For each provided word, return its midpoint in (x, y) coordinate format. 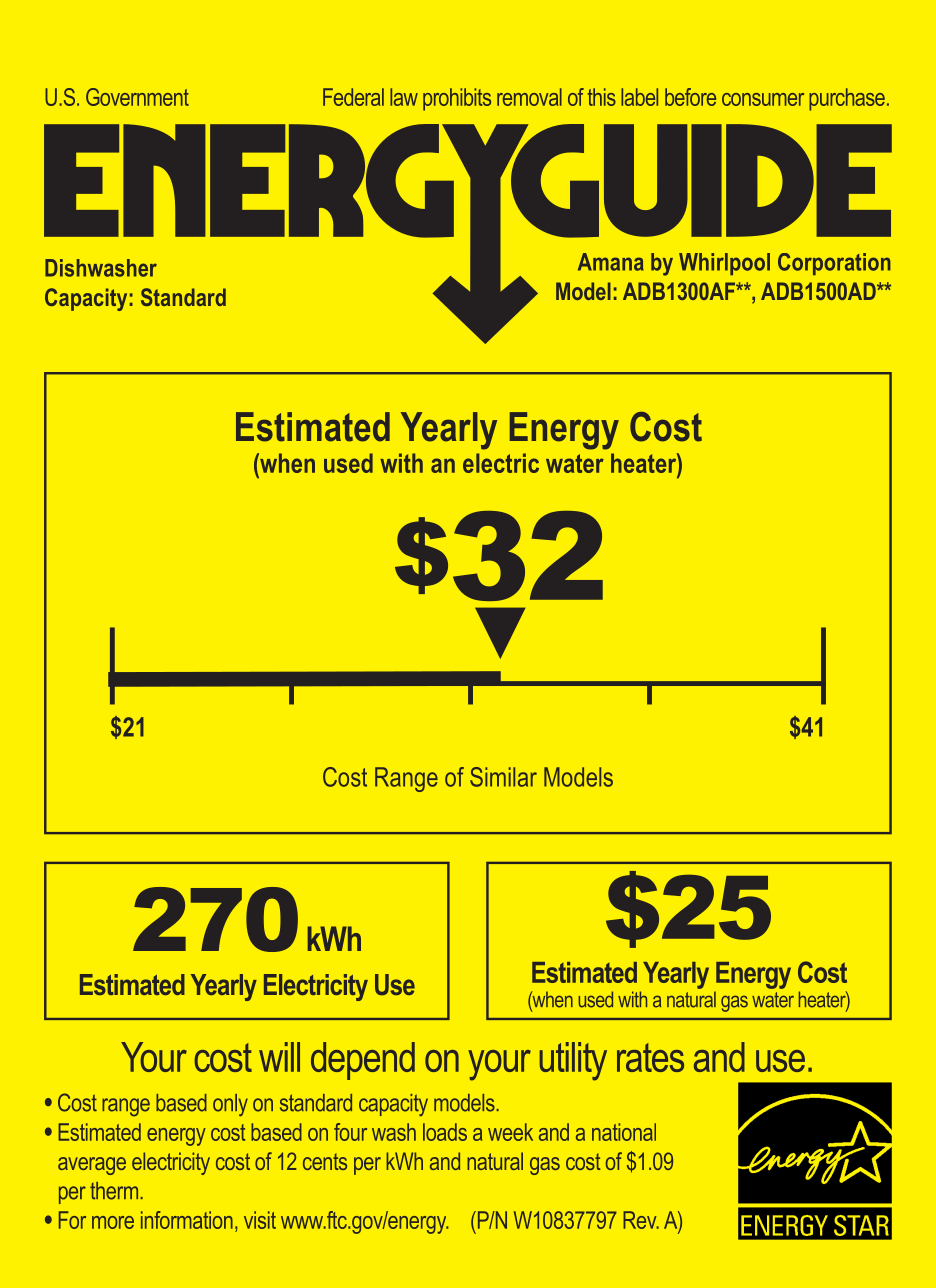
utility (573, 1061)
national (624, 1132)
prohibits (457, 99)
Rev (641, 1220)
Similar (503, 777)
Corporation (834, 264)
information (187, 1220)
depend (363, 1061)
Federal (353, 97)
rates (650, 1057)
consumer (763, 99)
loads (445, 1132)
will (279, 1057)
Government (137, 97)
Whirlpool (724, 264)
